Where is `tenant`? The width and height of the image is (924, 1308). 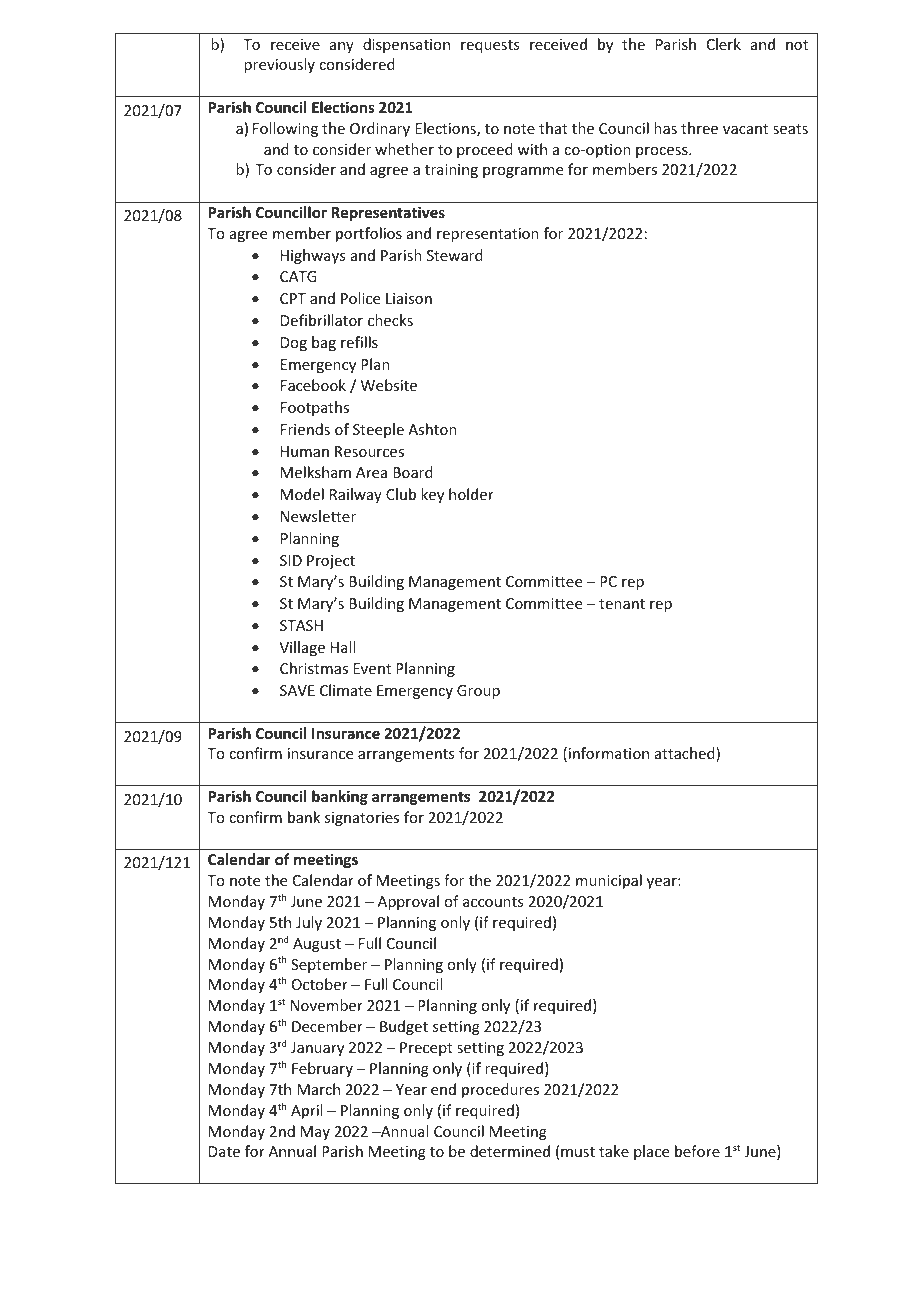
tenant is located at coordinates (622, 604).
